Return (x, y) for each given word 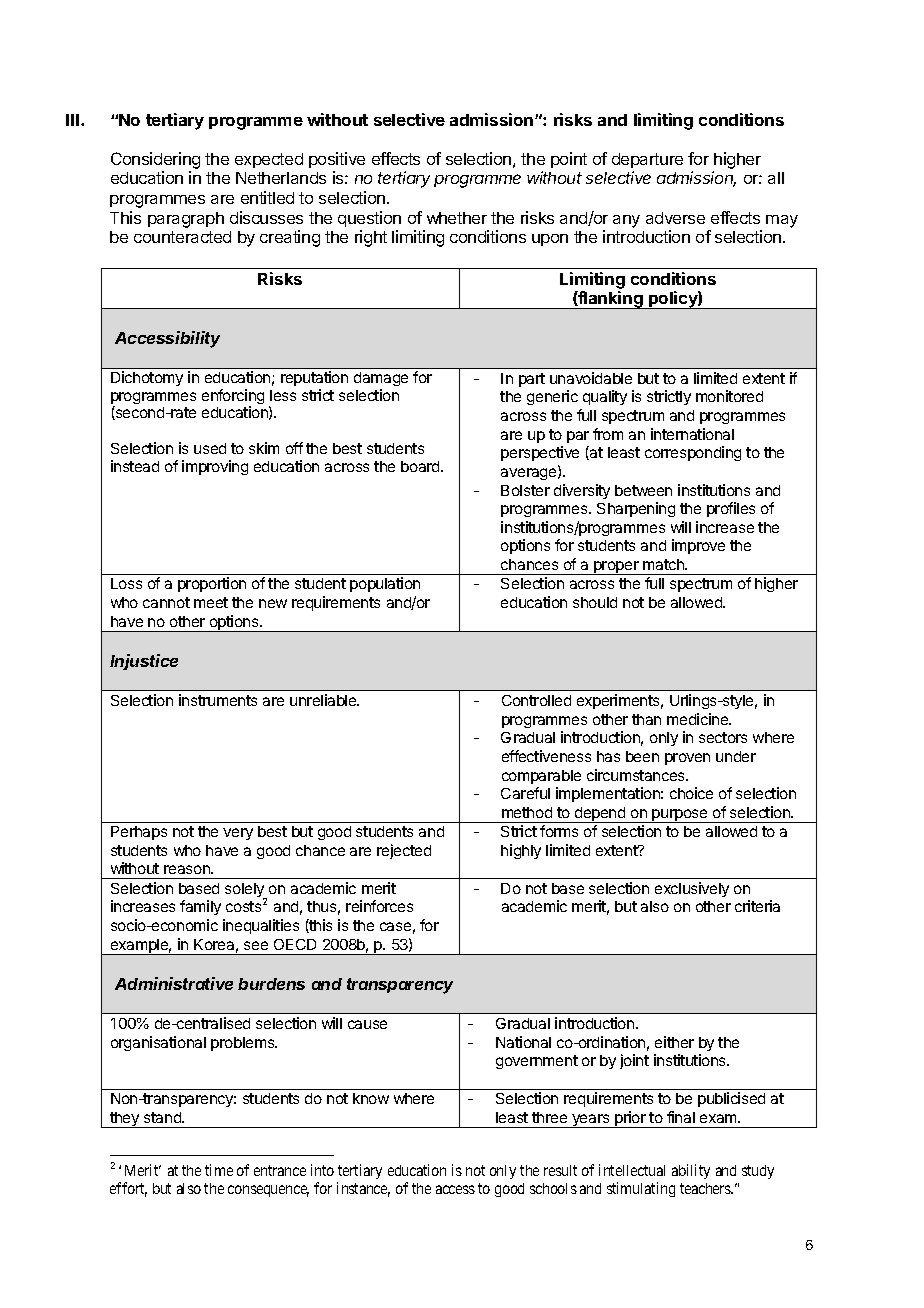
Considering (155, 160)
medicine (699, 719)
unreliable (324, 700)
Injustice (144, 662)
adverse (675, 218)
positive (337, 160)
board (421, 466)
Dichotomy (147, 378)
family (200, 907)
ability (691, 1171)
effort (128, 1189)
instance (363, 1189)
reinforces (379, 906)
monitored (729, 396)
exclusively (692, 889)
